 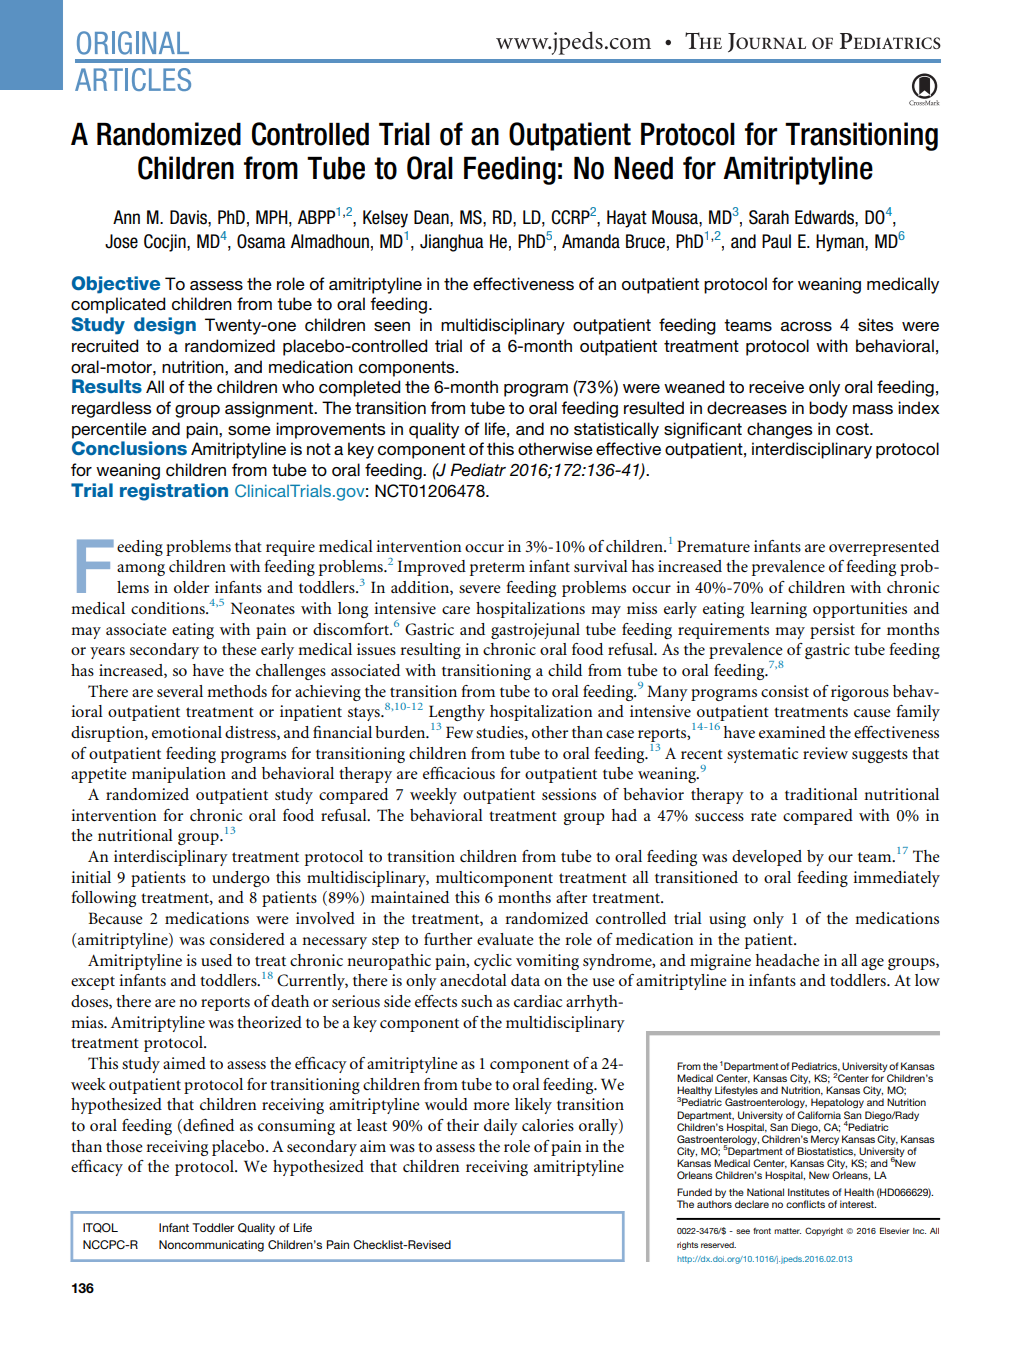 What do you see at coordinates (457, 714) in the screenshot?
I see `Lengthy` at bounding box center [457, 714].
